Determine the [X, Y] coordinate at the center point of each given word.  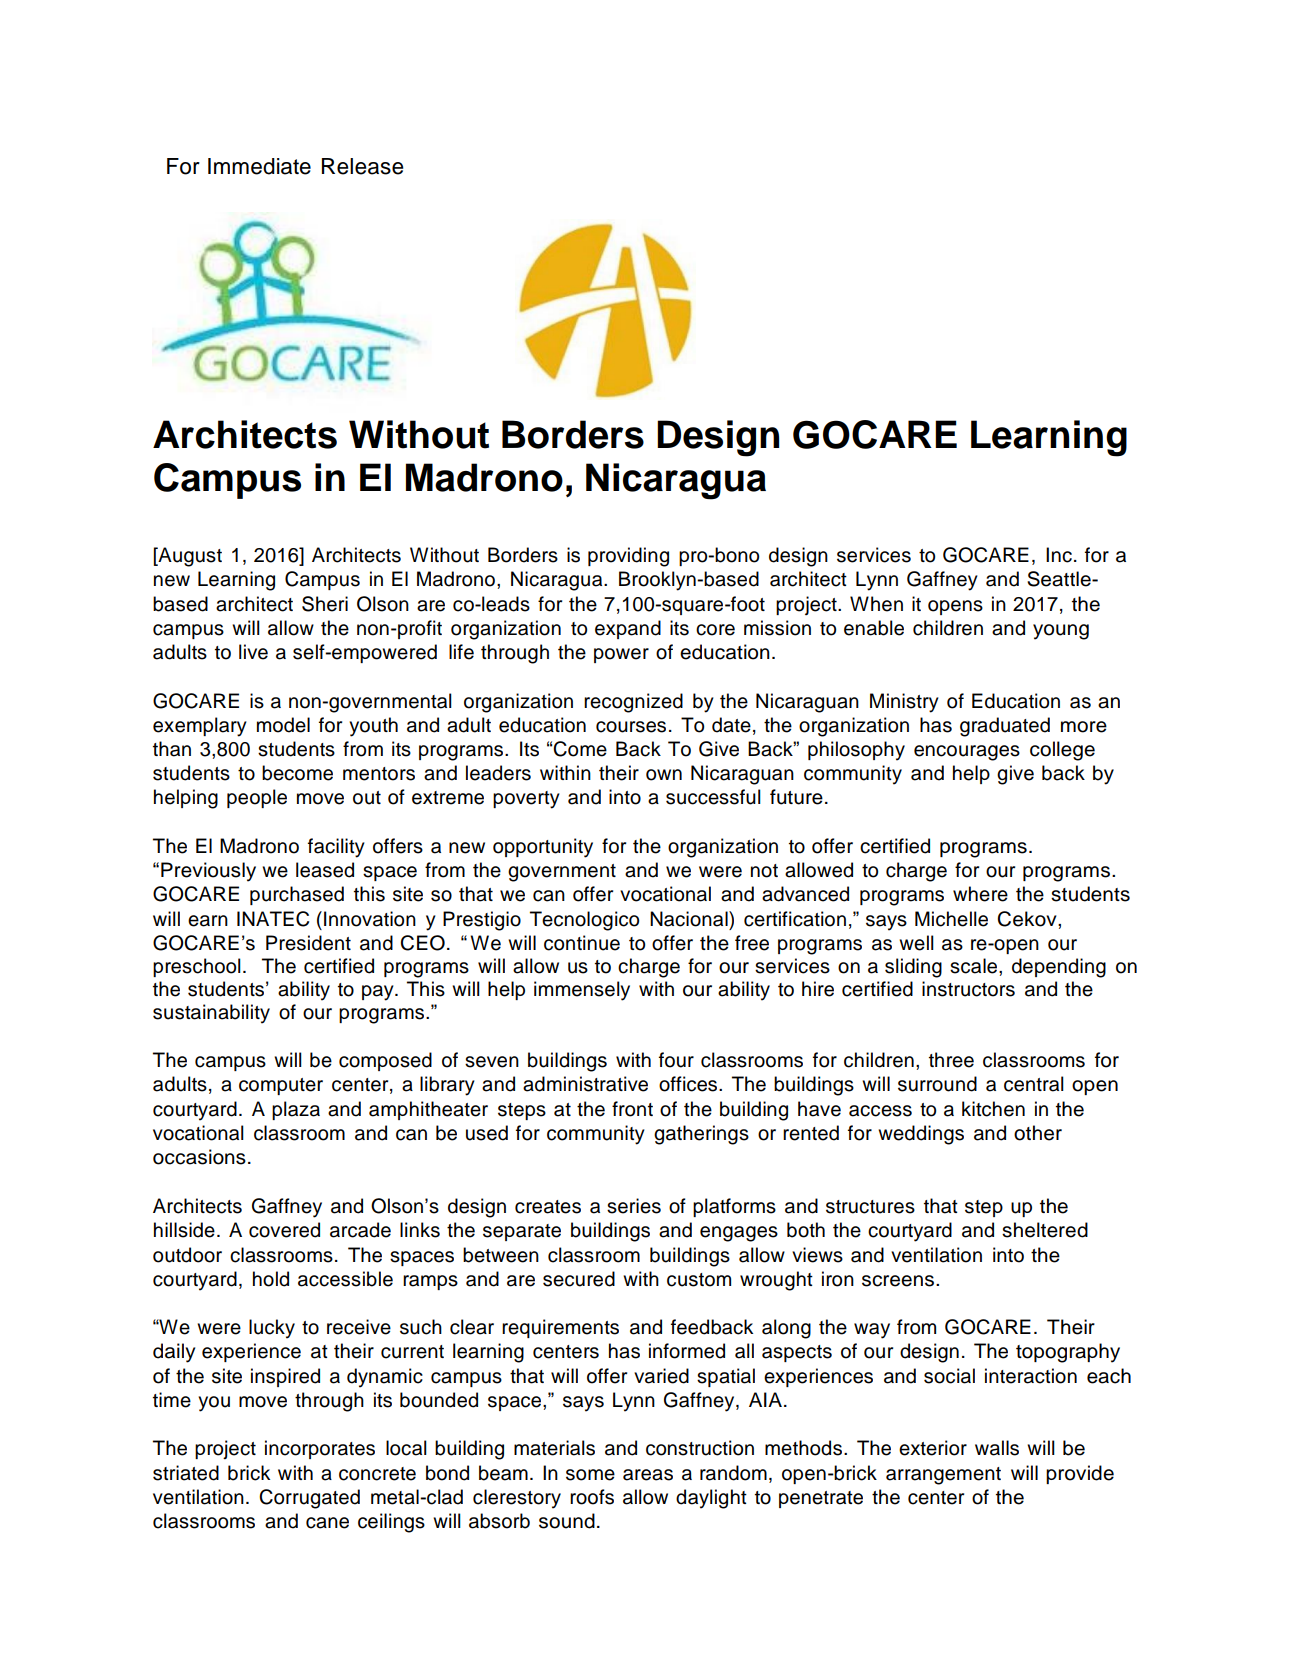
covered [284, 1230]
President [308, 943]
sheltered [1045, 1230]
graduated [1005, 727]
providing [628, 557]
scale [975, 966]
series [634, 1206]
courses [631, 727]
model [283, 725]
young [1061, 632]
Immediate [259, 166]
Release [362, 166]
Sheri [325, 604]
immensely [582, 991]
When [876, 604]
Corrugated [309, 1499]
